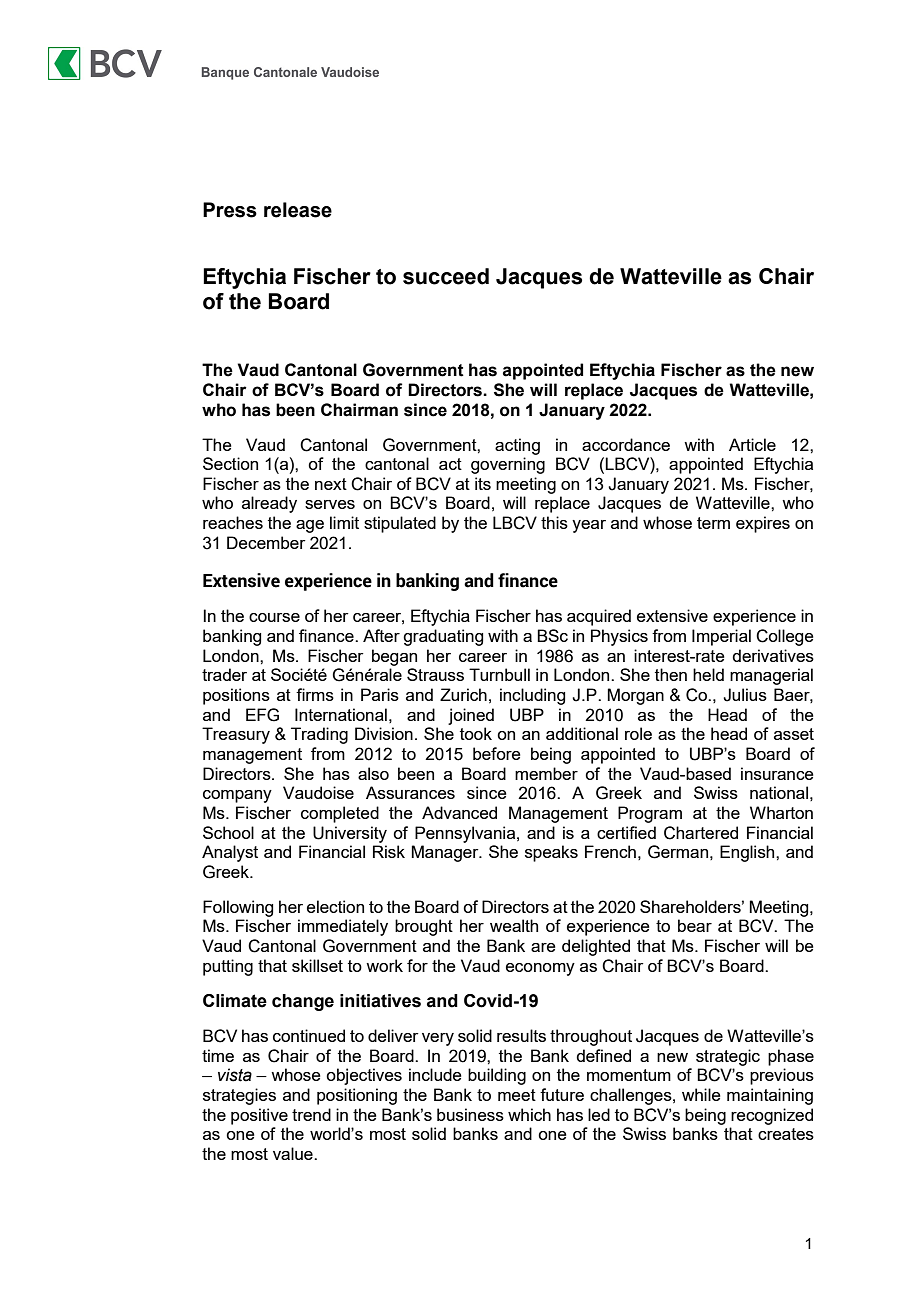 The image size is (924, 1308). What do you see at coordinates (340, 814) in the screenshot?
I see `completed` at bounding box center [340, 814].
